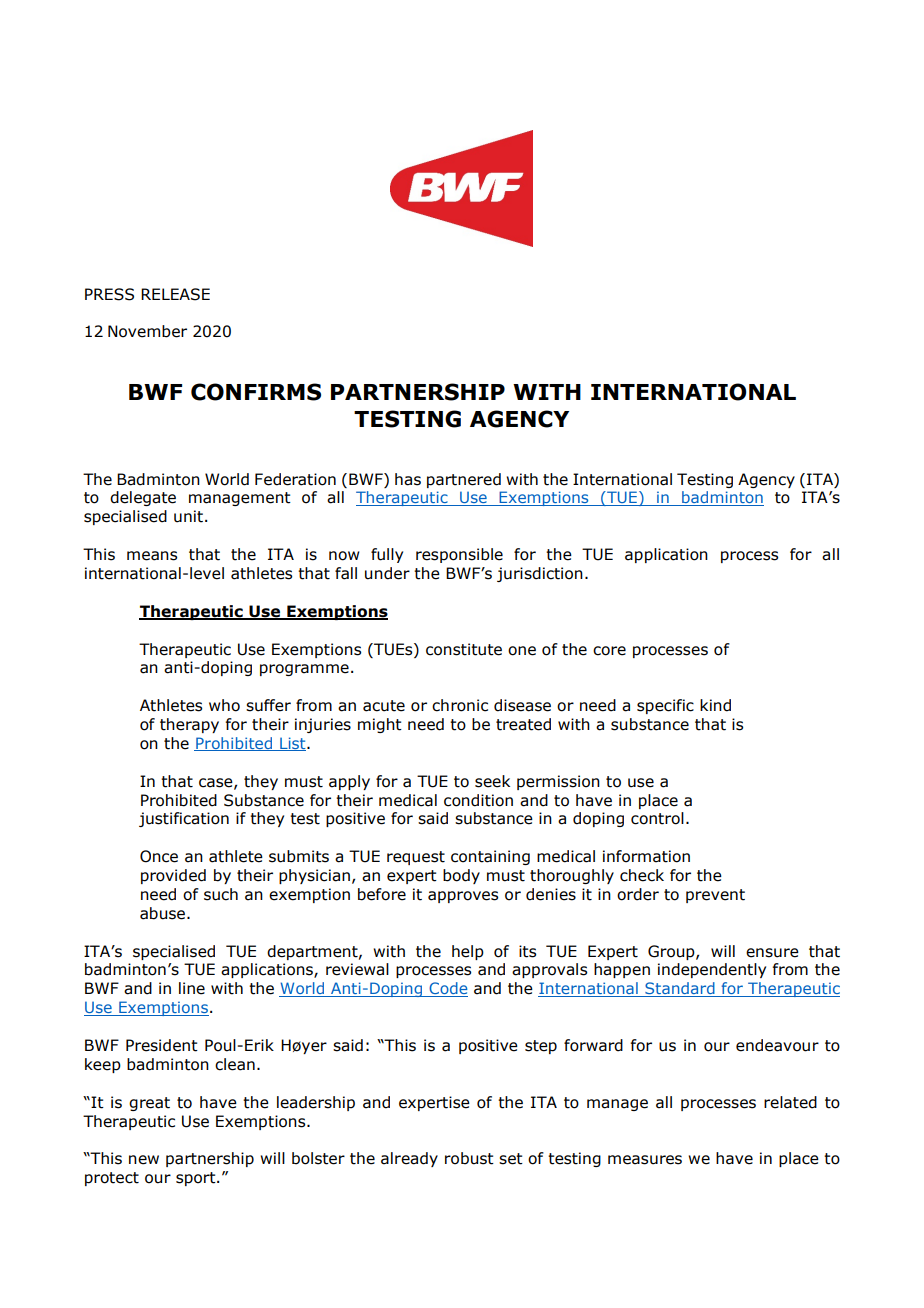 This screenshot has width=924, height=1308. Describe the element at coordinates (459, 555) in the screenshot. I see `responsible` at that location.
